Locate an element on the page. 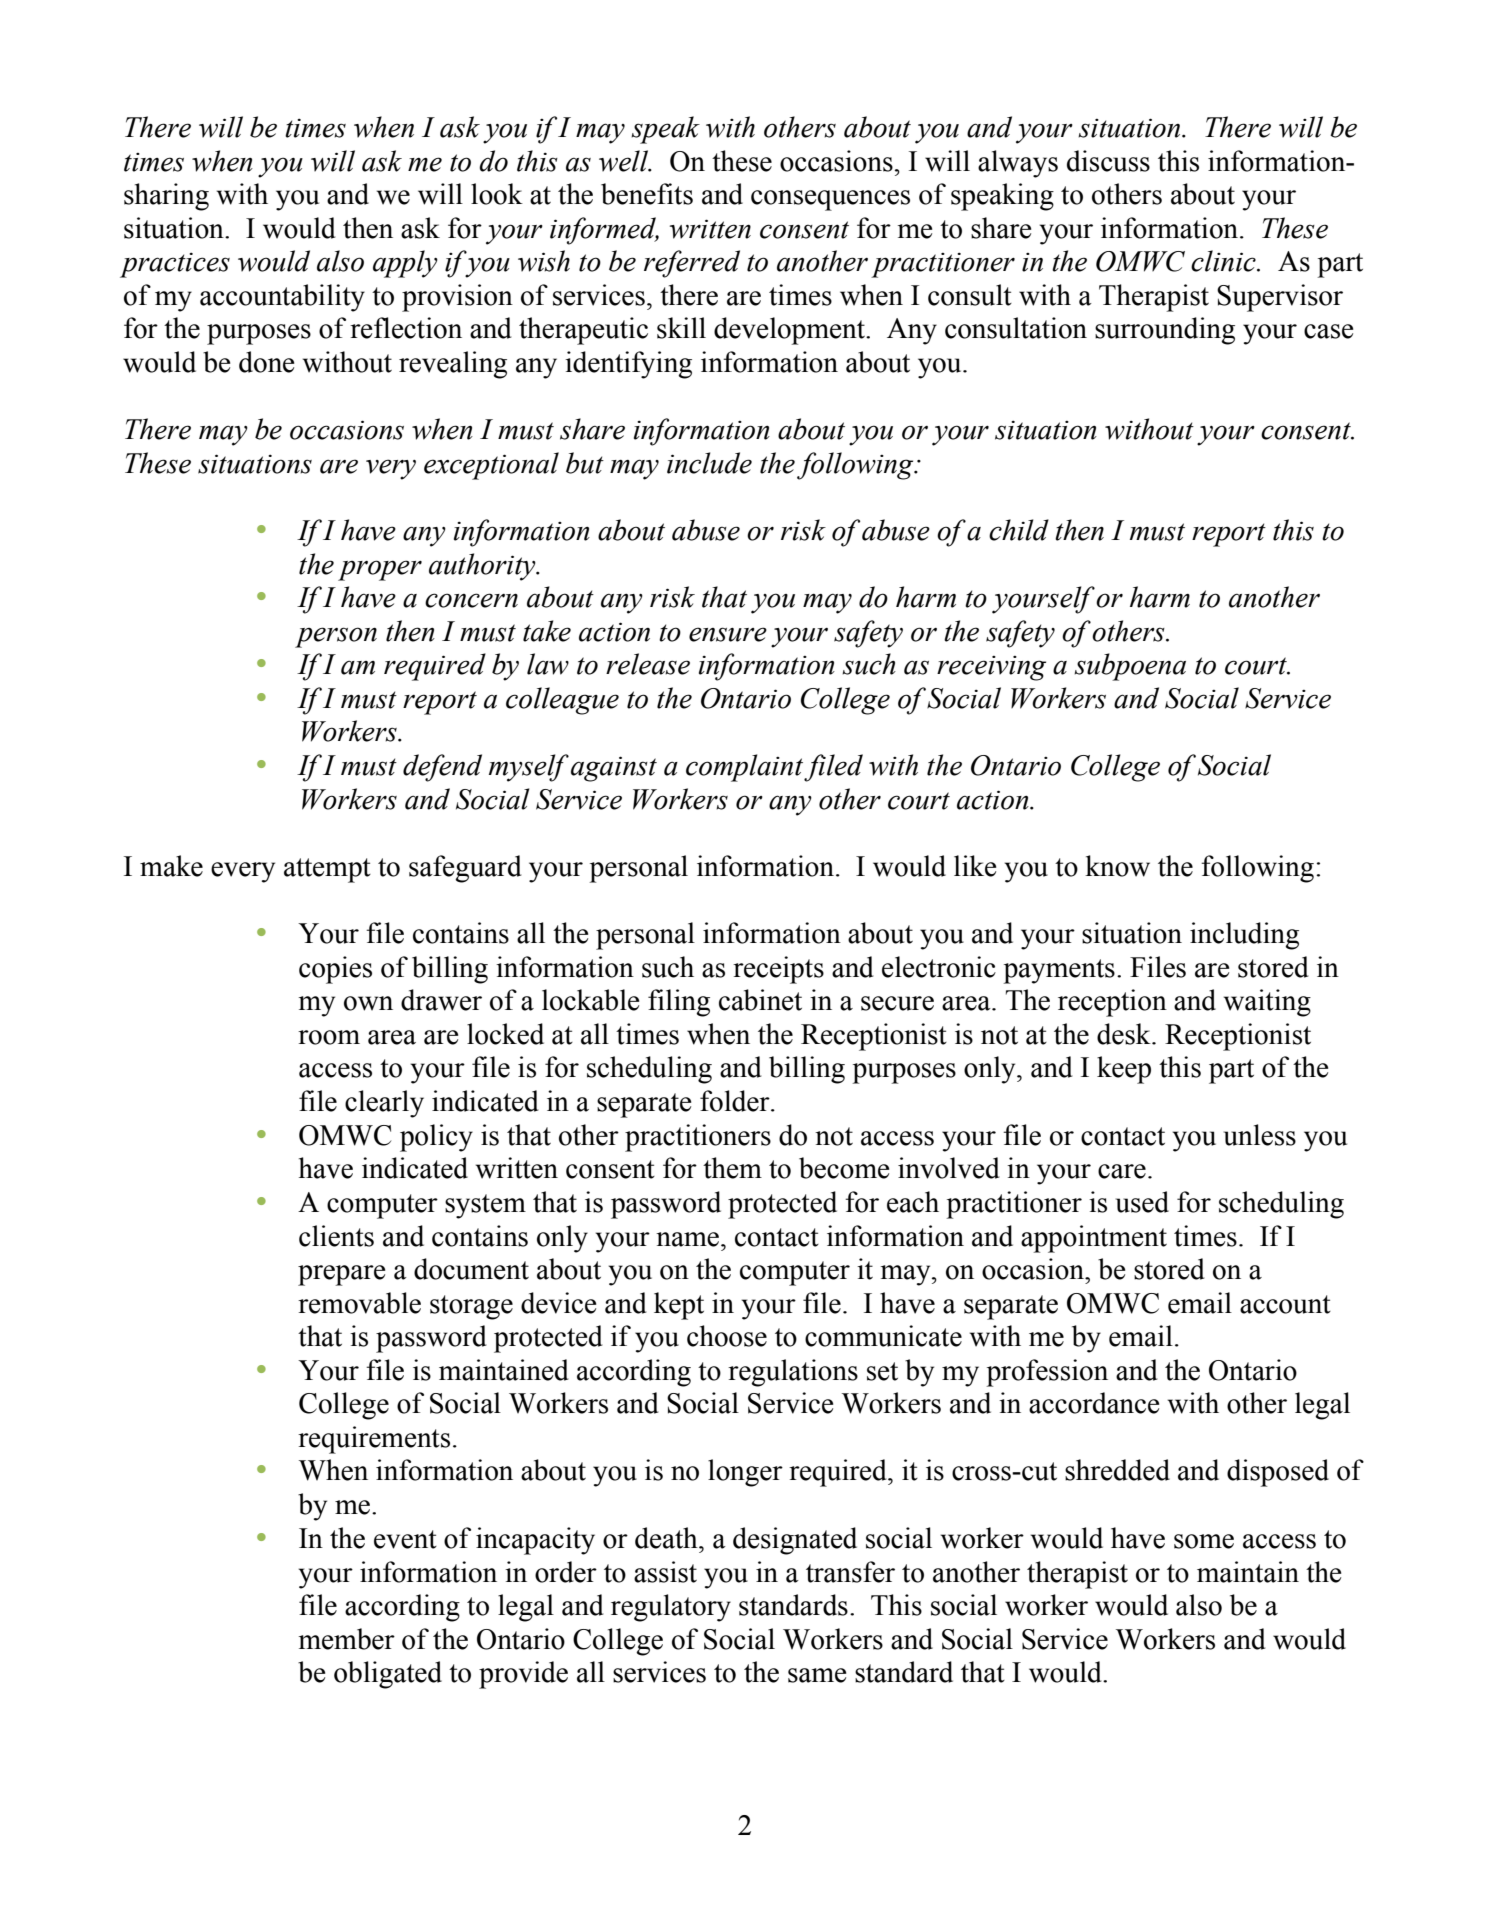  including is located at coordinates (1244, 936).
